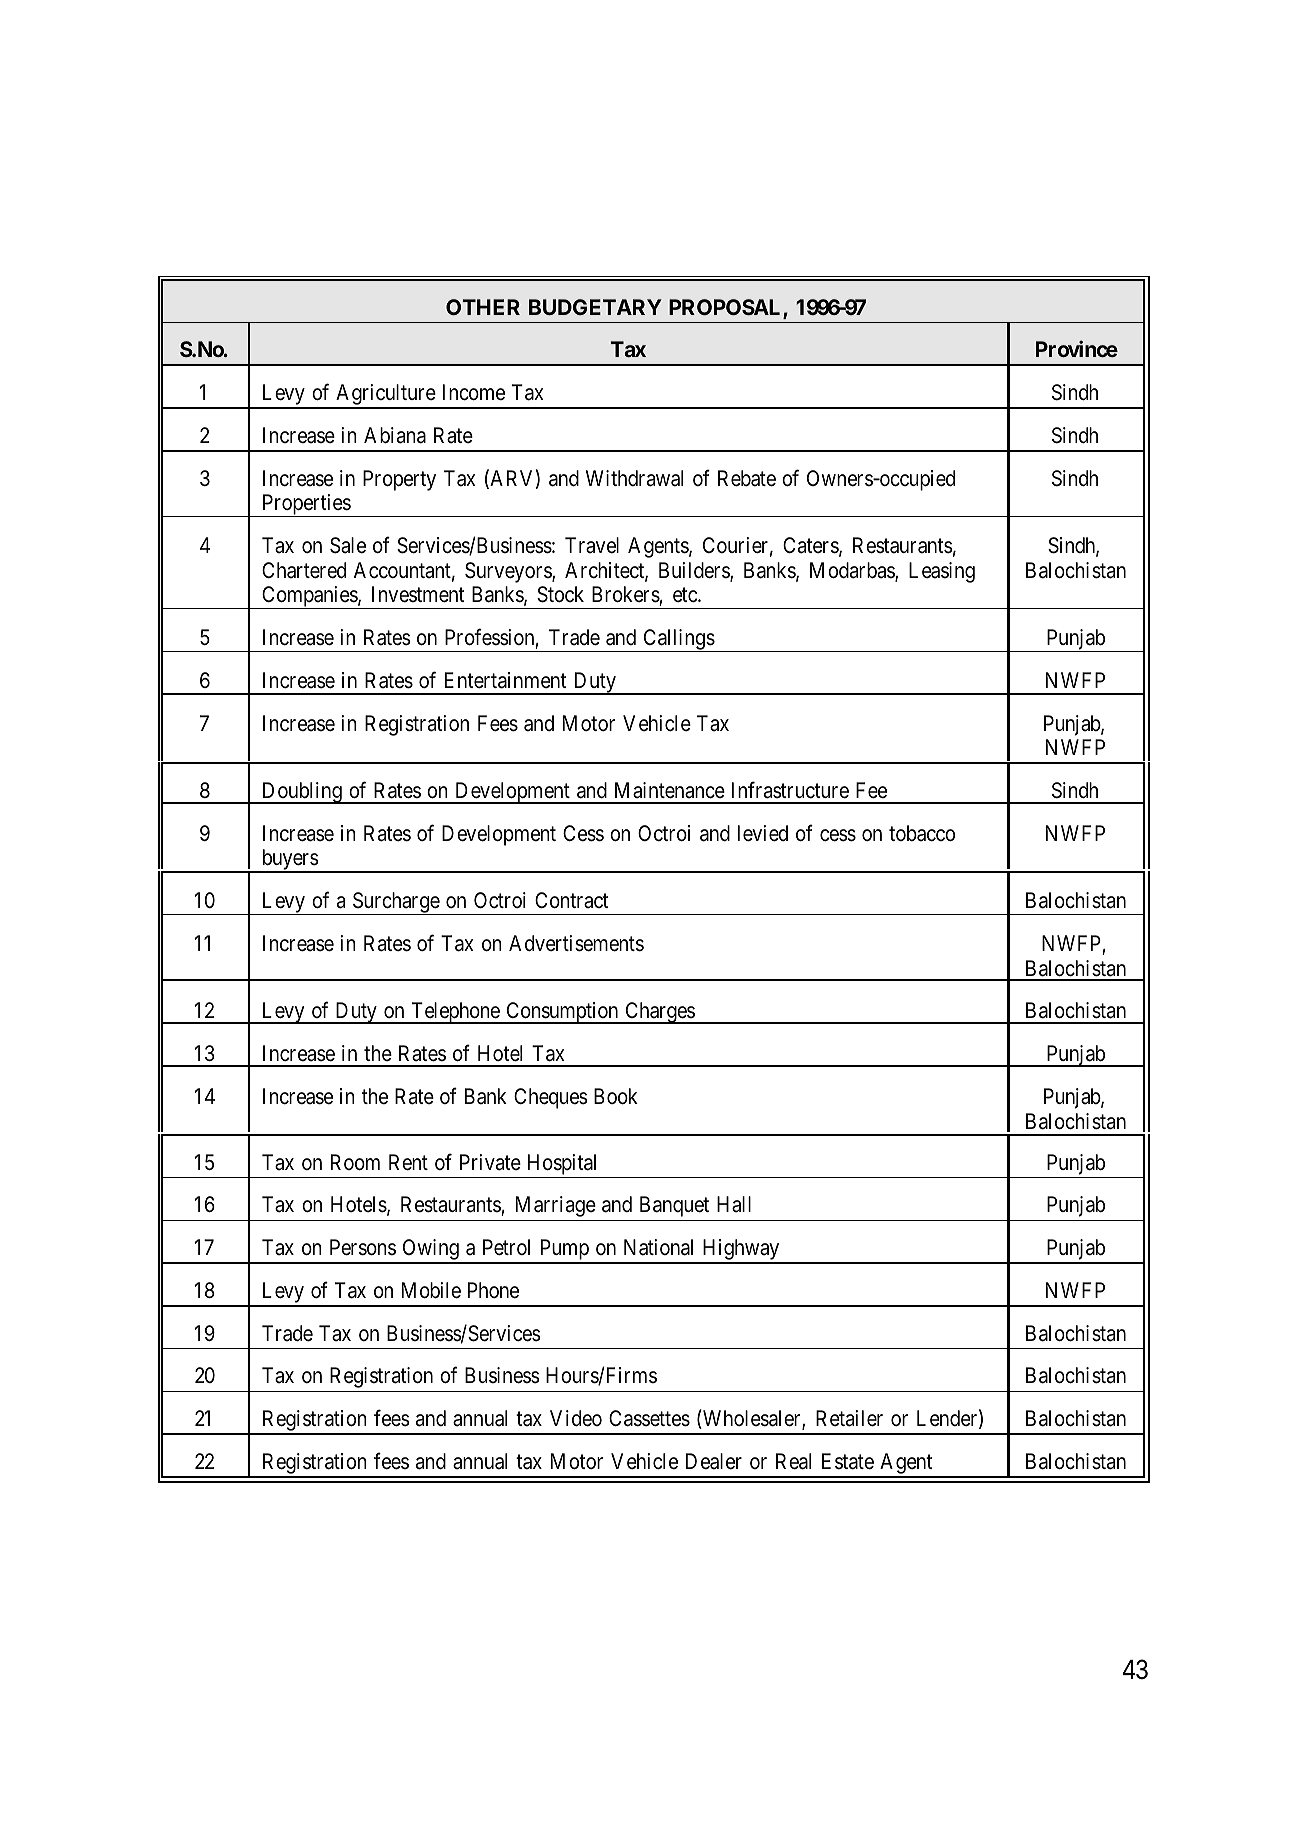 Image resolution: width=1307 pixels, height=1846 pixels. I want to click on Doubling, so click(303, 793).
